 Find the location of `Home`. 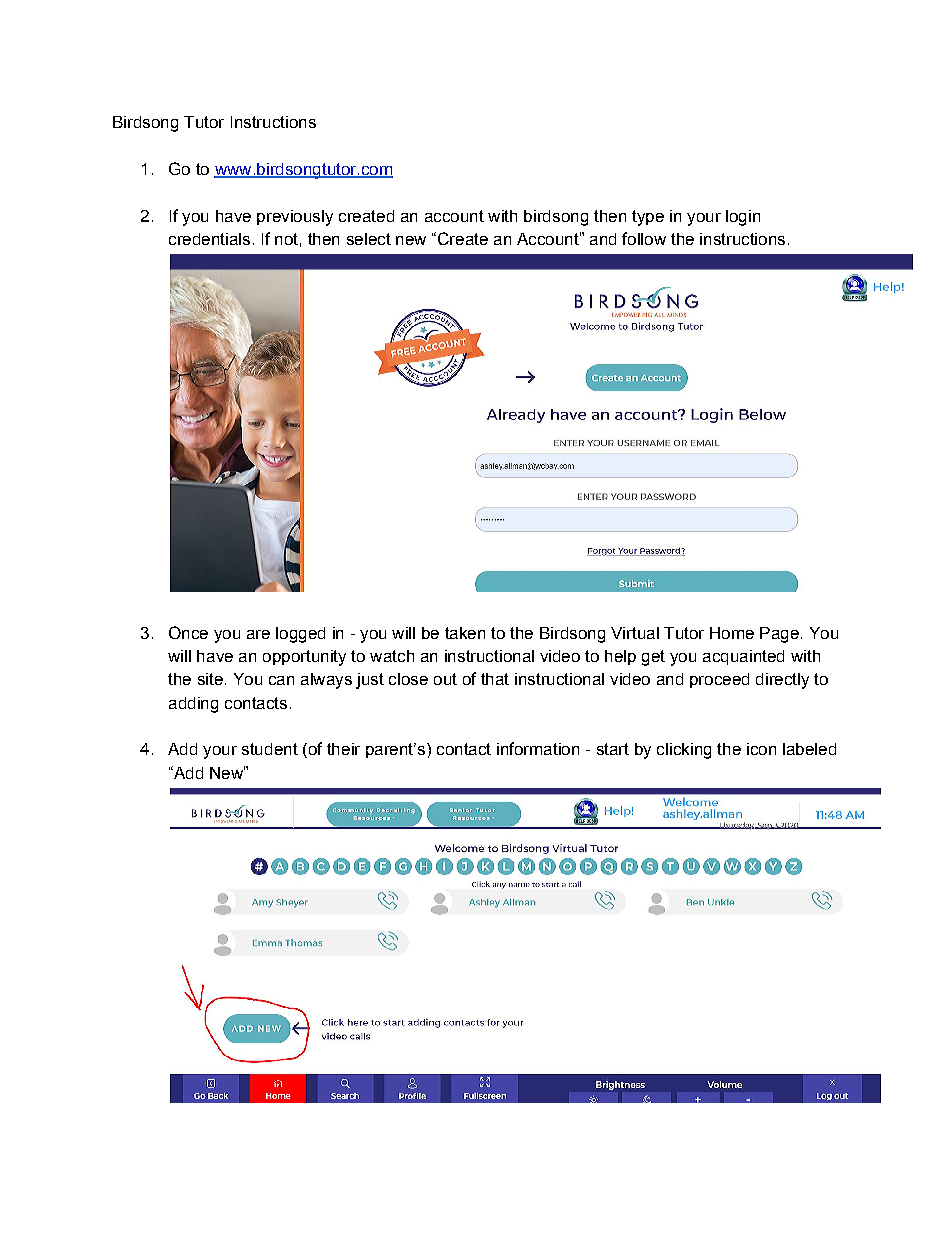

Home is located at coordinates (732, 633).
